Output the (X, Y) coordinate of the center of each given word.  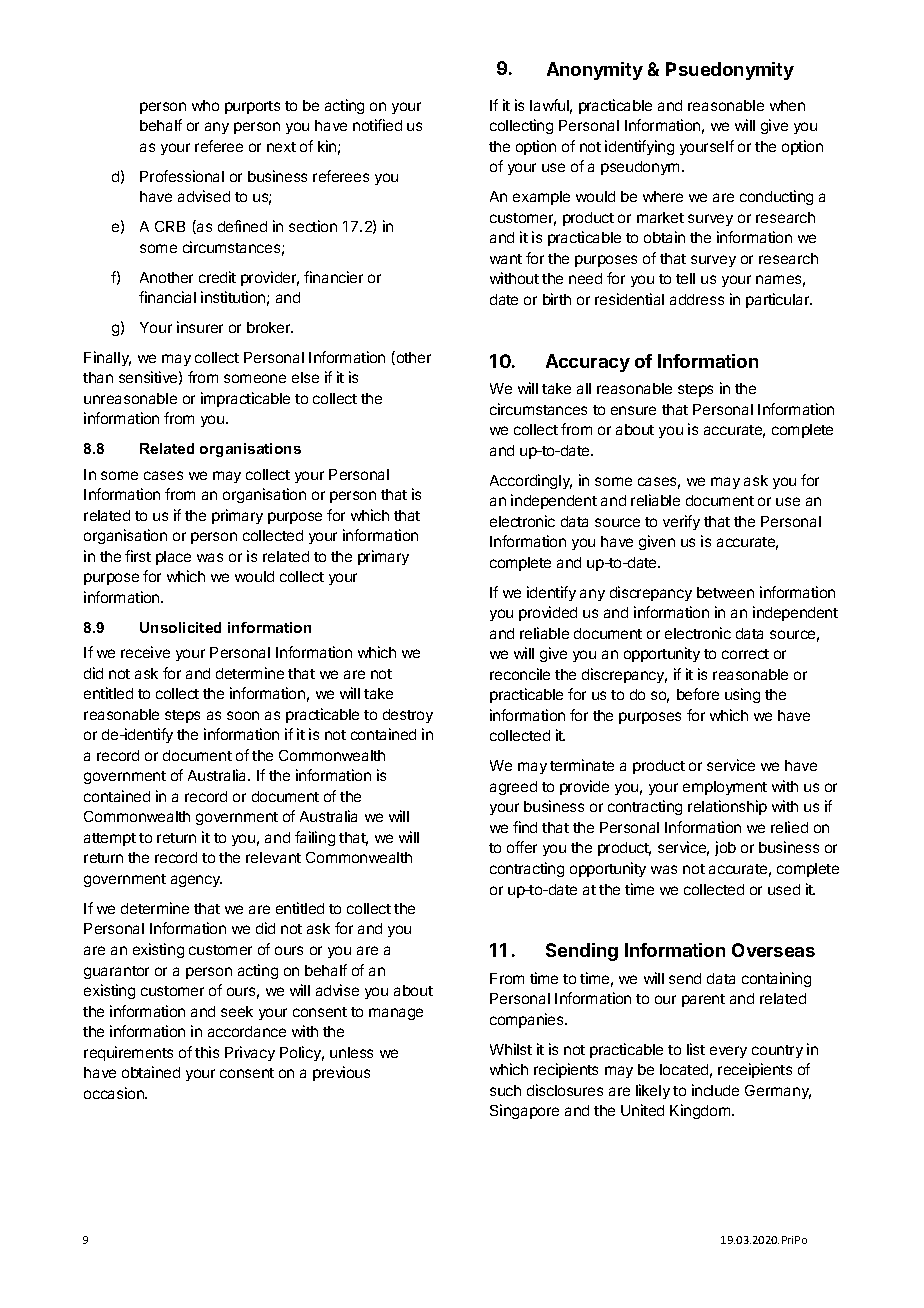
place (173, 558)
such (505, 1090)
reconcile (520, 674)
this (207, 1052)
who (205, 105)
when (787, 105)
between (725, 592)
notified (377, 125)
